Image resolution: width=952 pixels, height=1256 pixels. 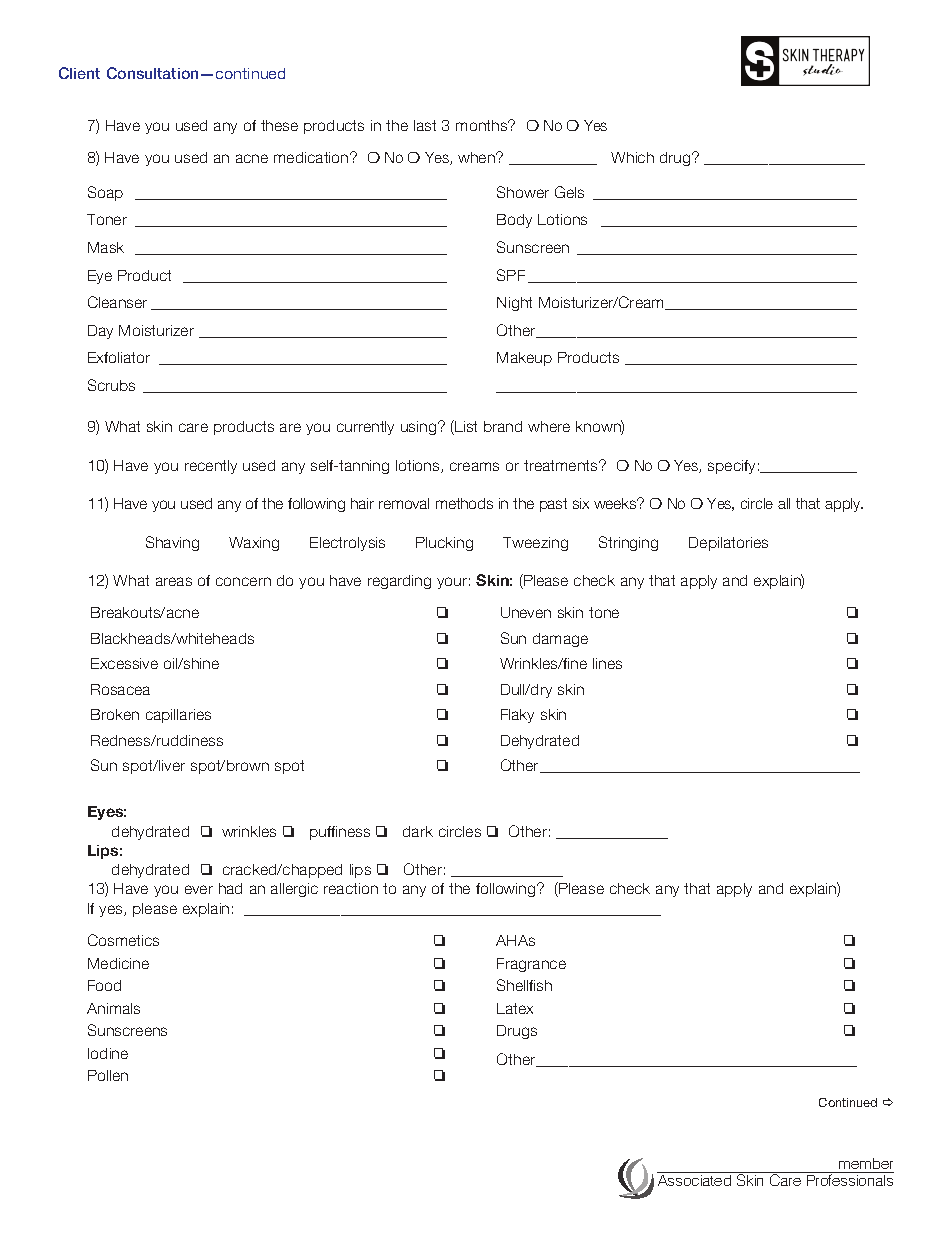 What do you see at coordinates (526, 612) in the screenshot?
I see `Uneven` at bounding box center [526, 612].
